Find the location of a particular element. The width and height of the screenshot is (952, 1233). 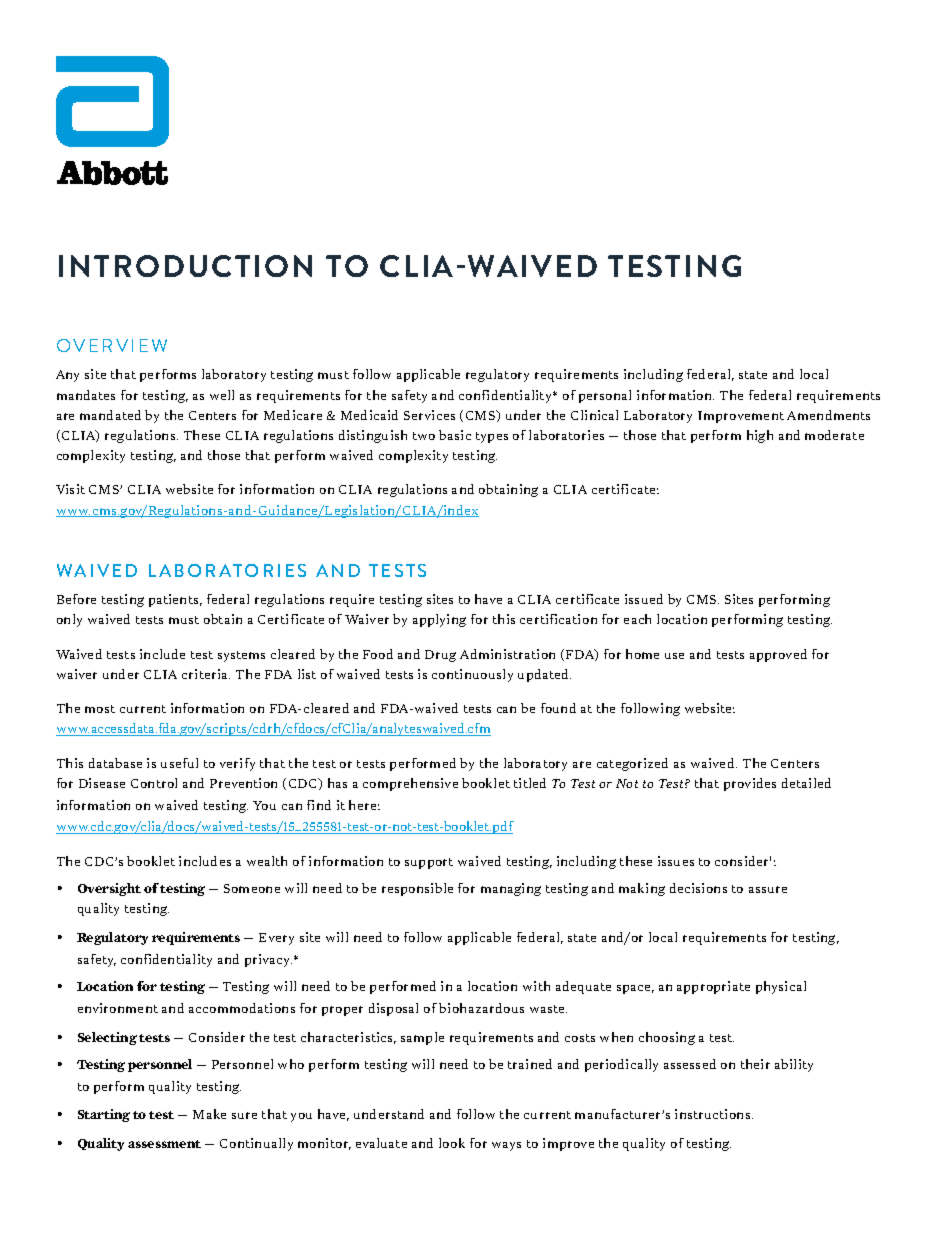

support is located at coordinates (429, 863).
